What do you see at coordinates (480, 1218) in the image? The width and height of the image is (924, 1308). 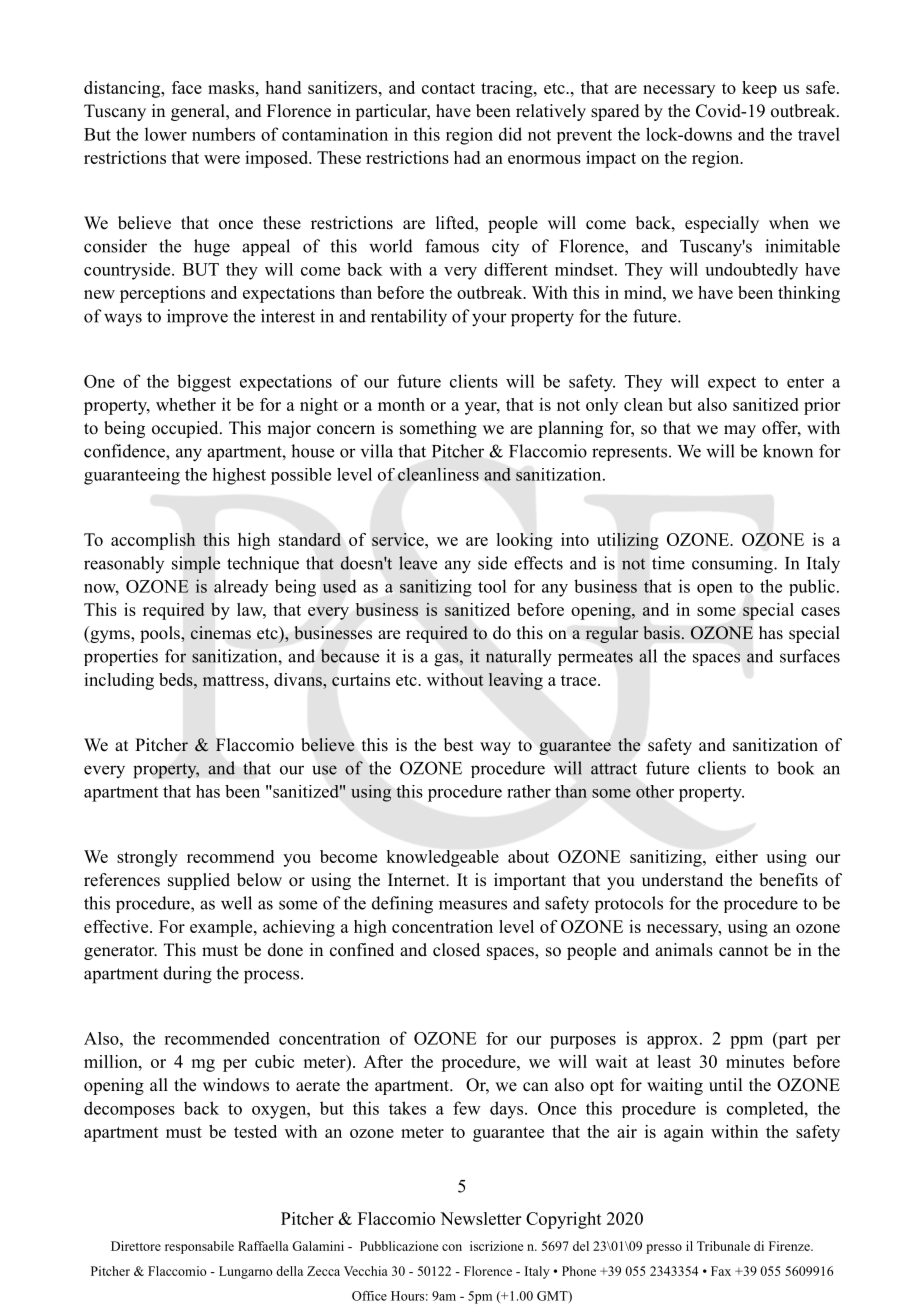 I see `Newsletter` at bounding box center [480, 1218].
